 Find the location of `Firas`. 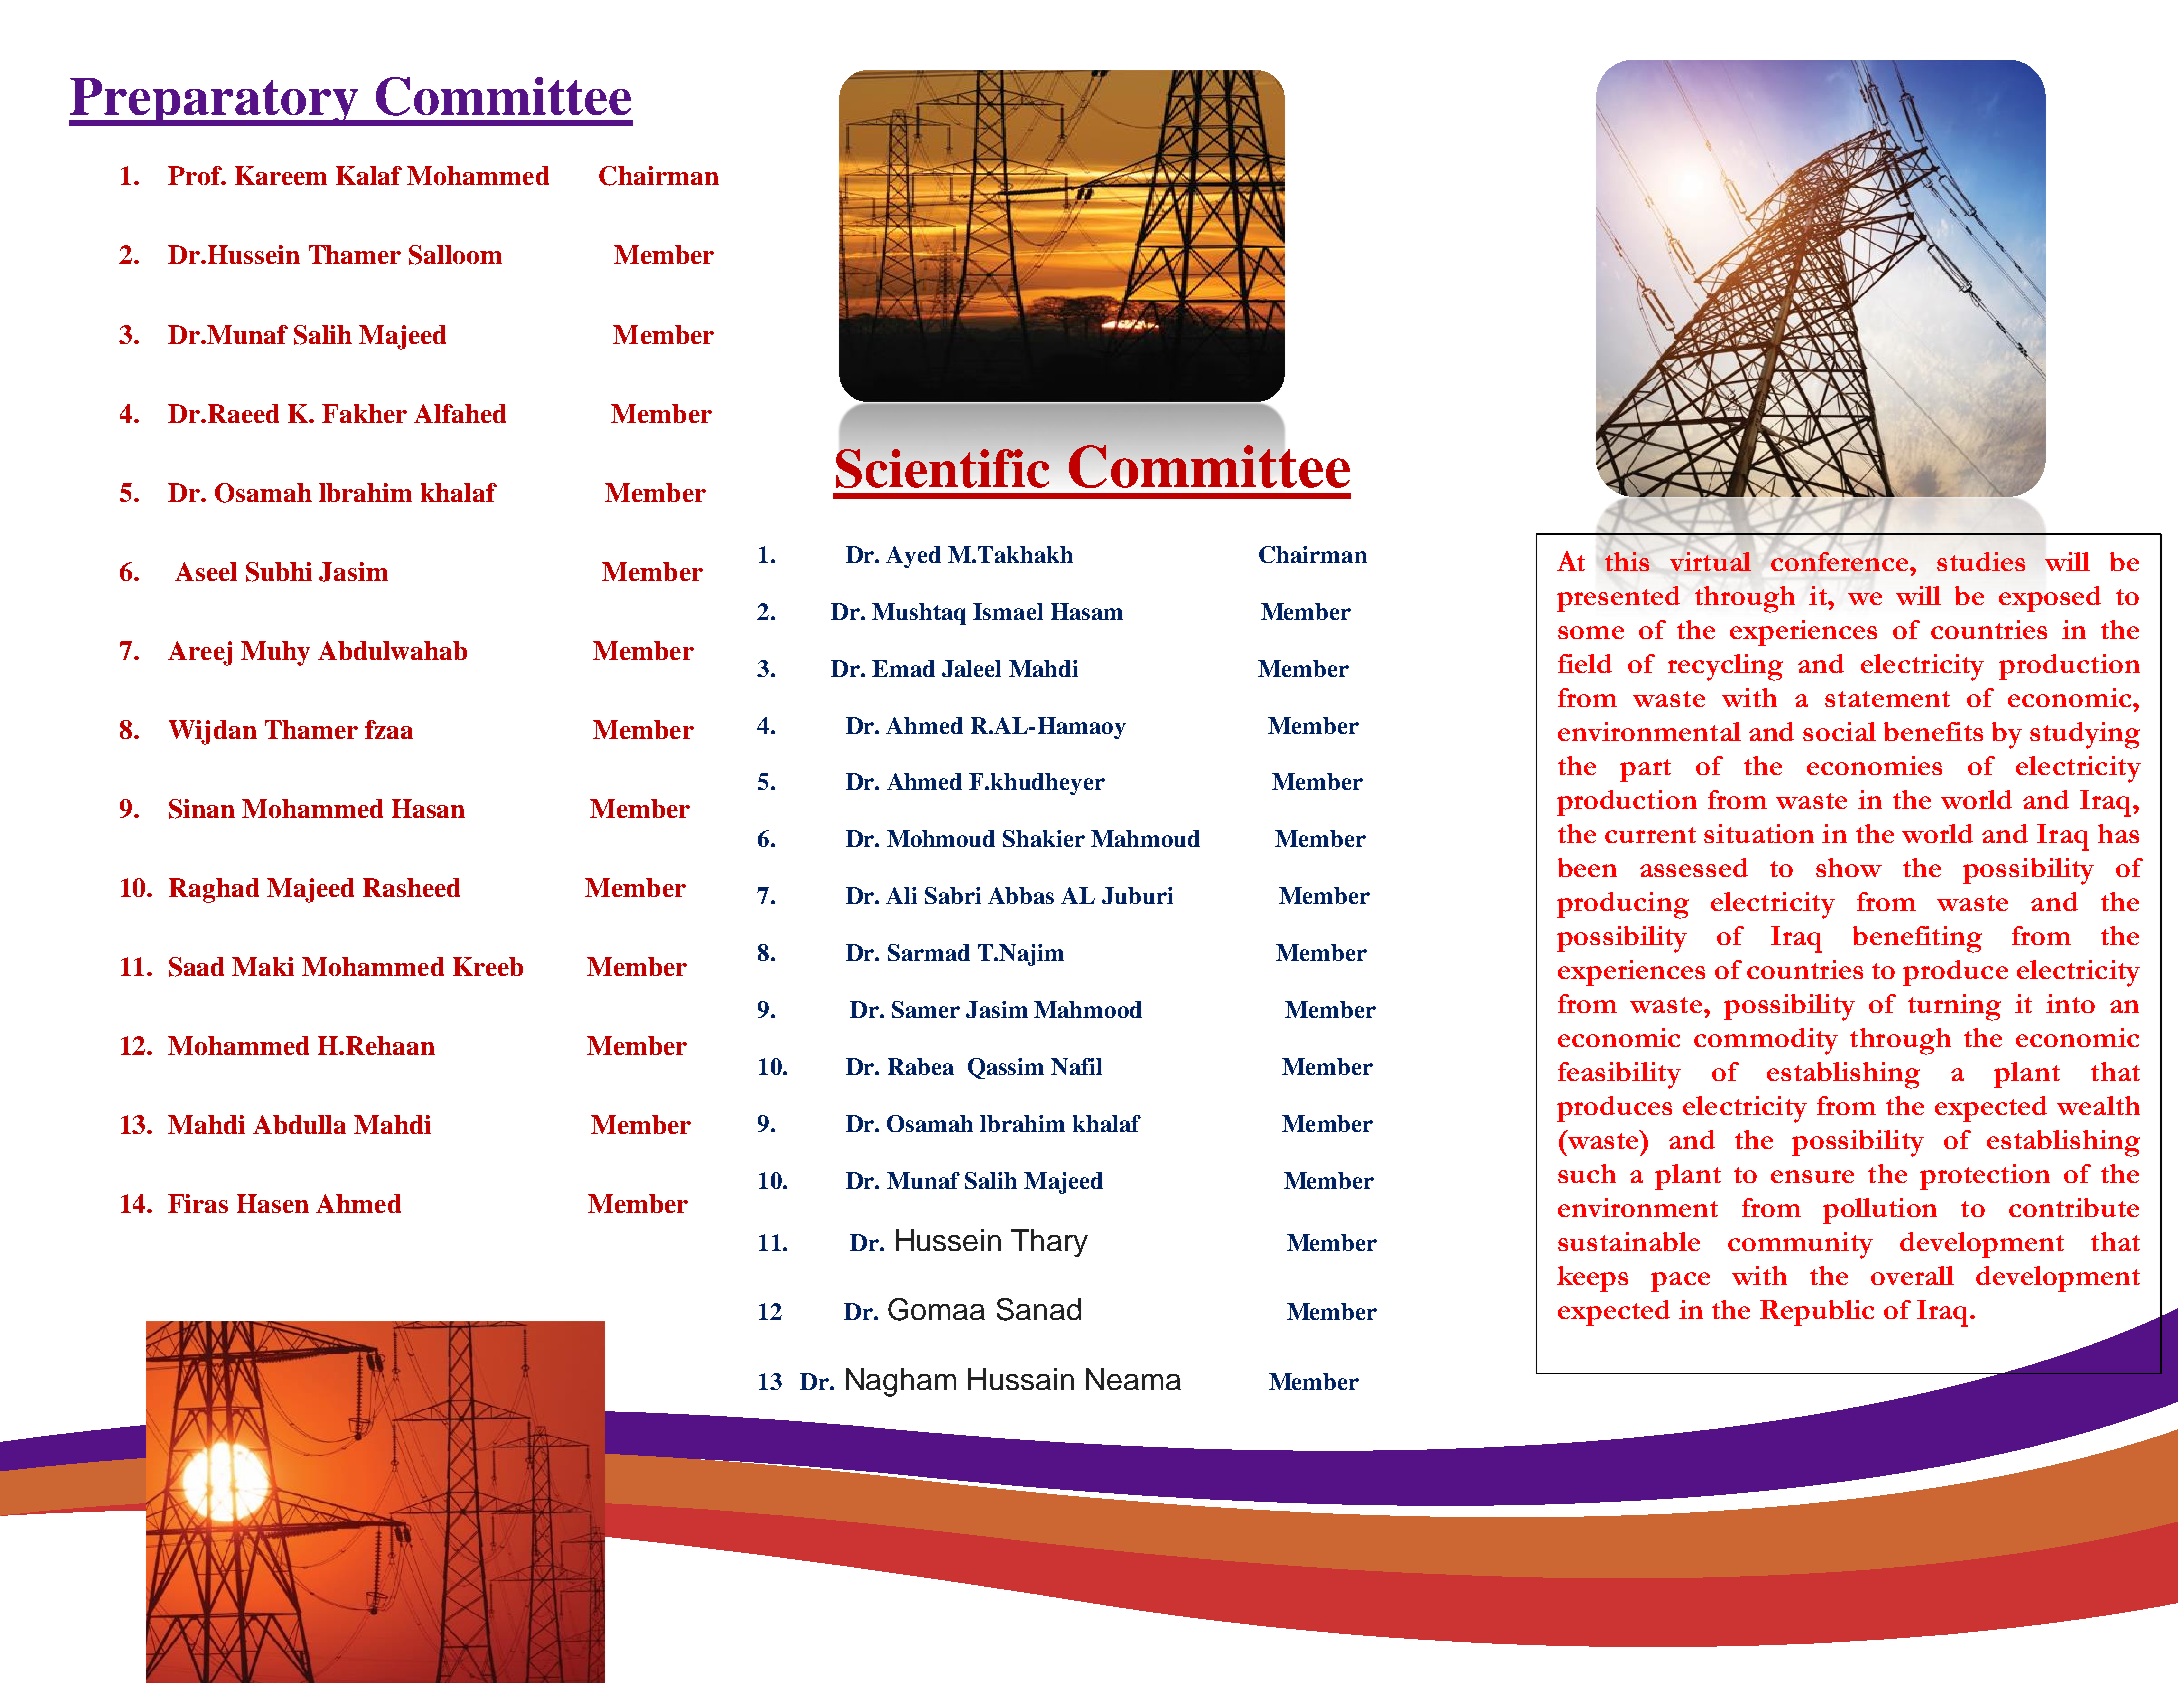

Firas is located at coordinates (198, 1203).
